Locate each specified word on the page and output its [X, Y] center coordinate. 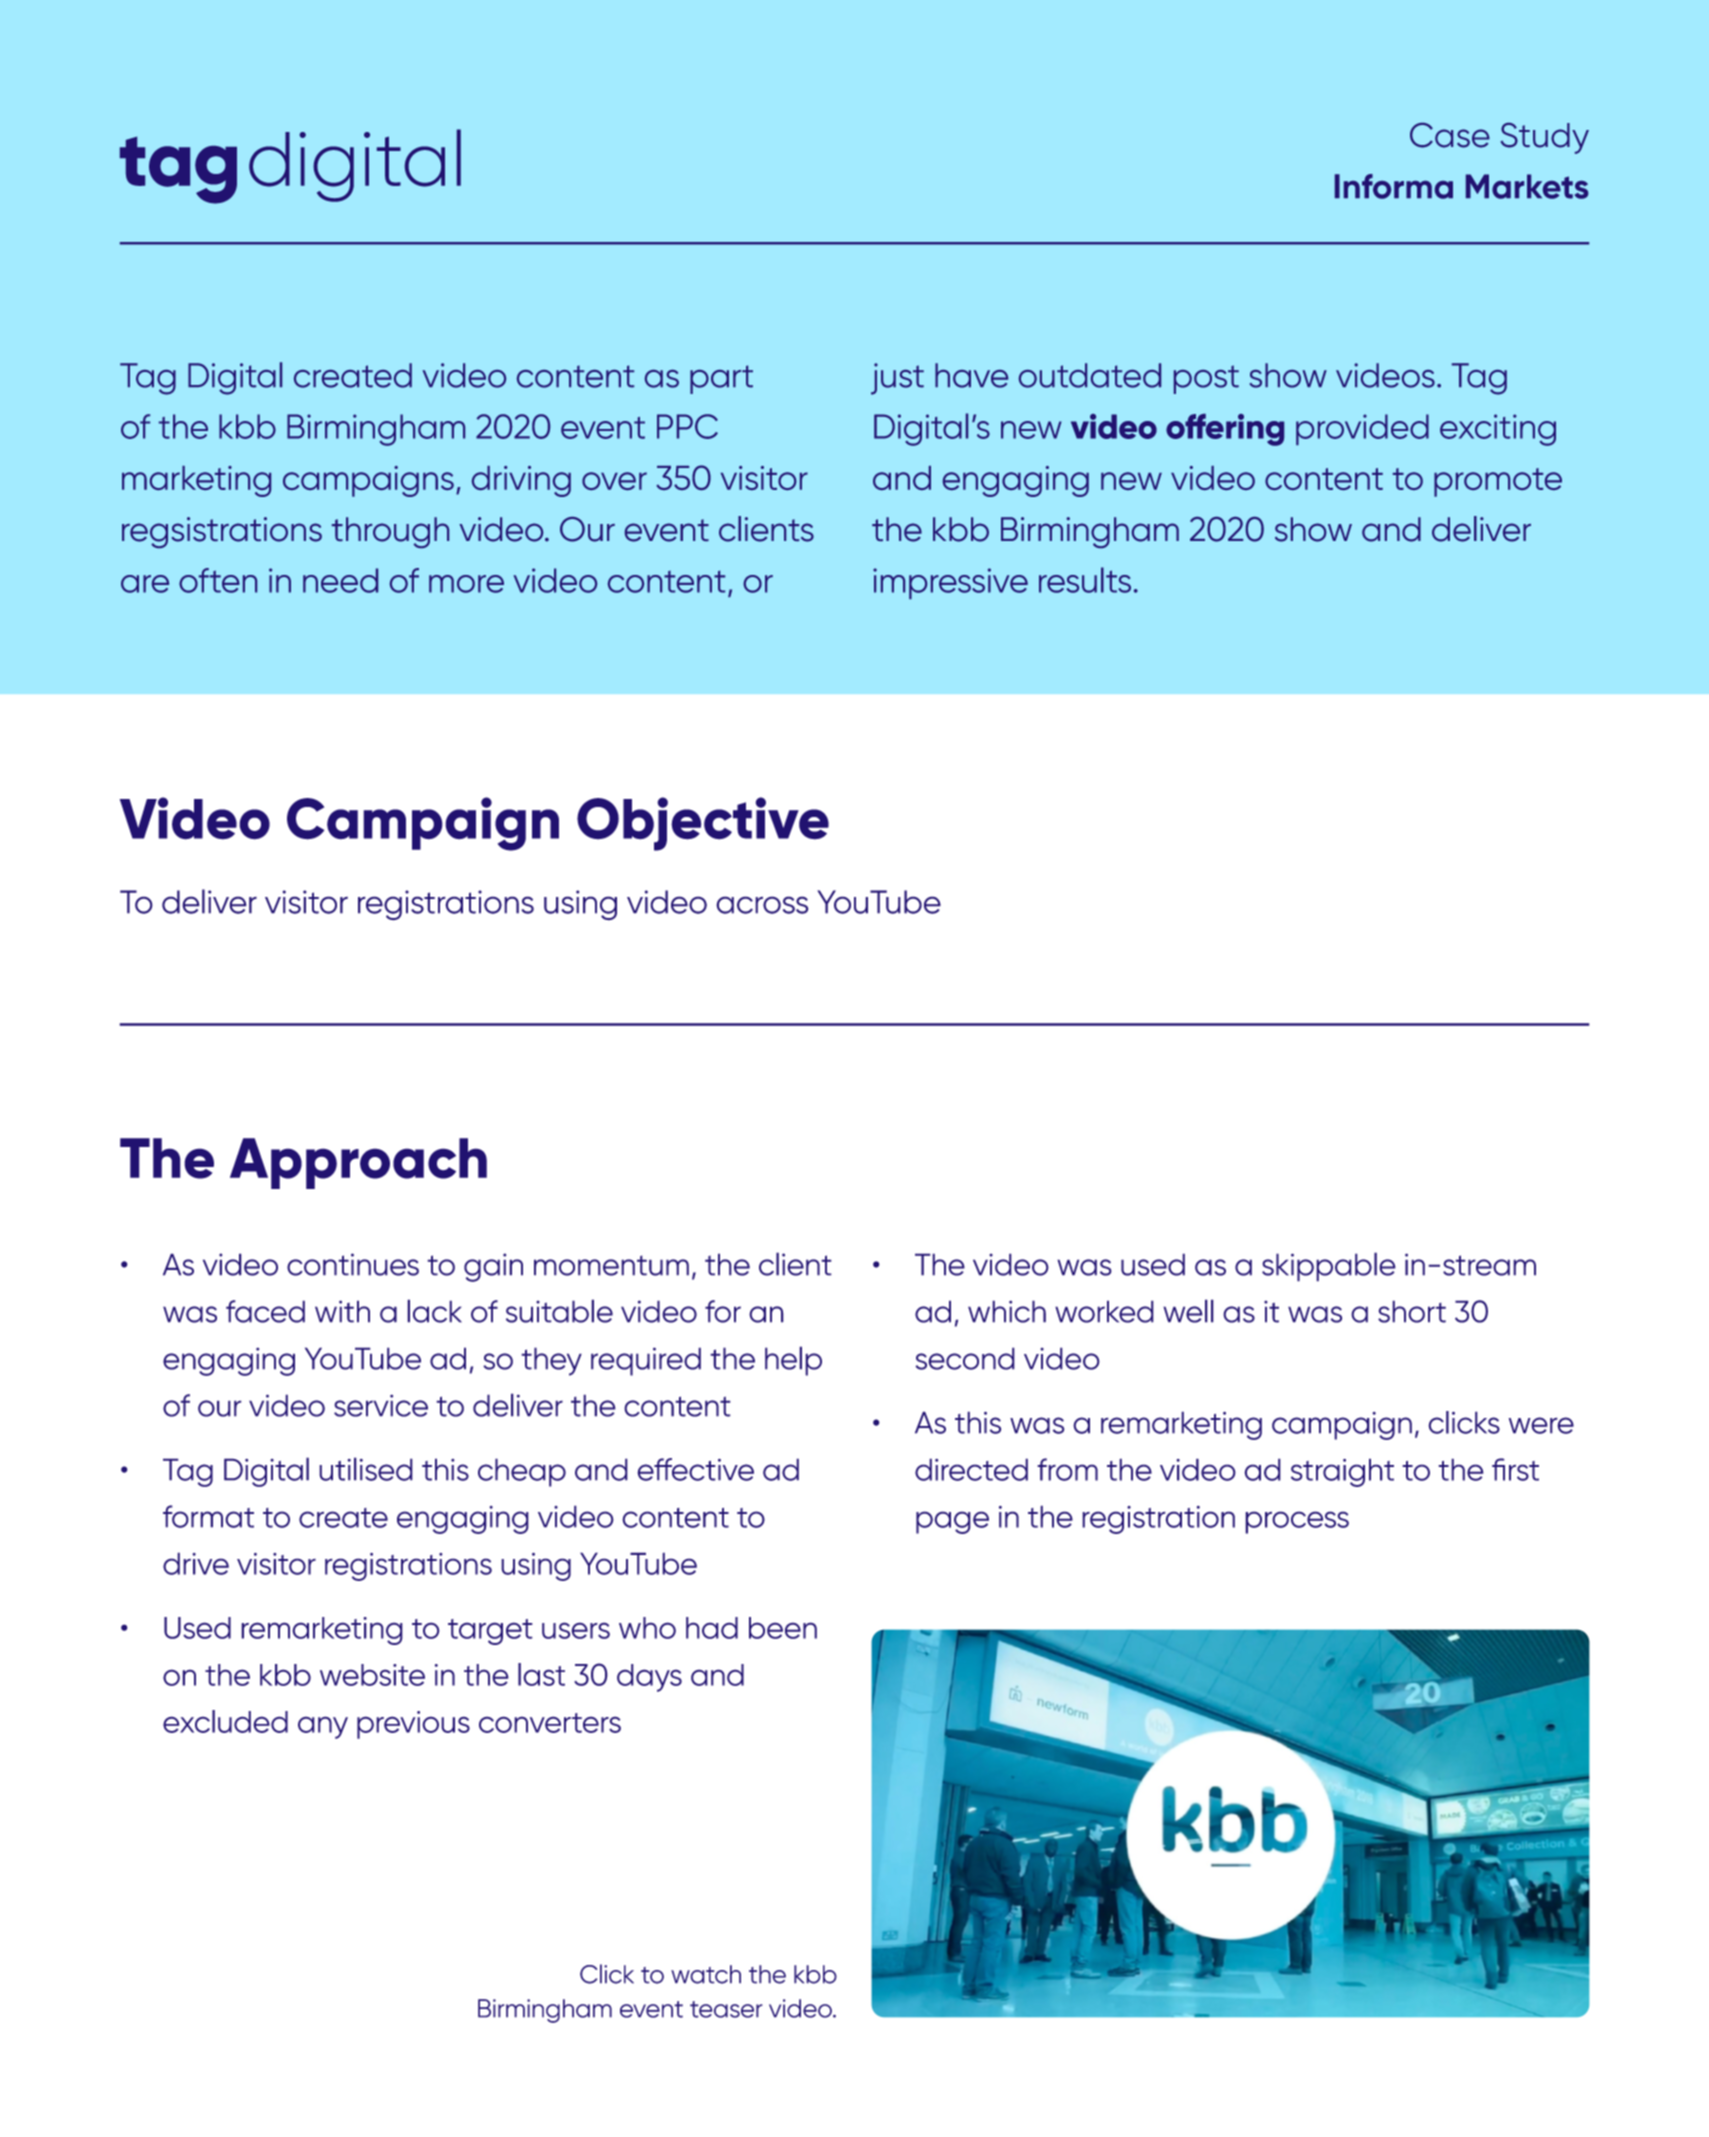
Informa [1394, 186]
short [1412, 1311]
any [323, 1727]
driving [521, 481]
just [897, 379]
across [762, 905]
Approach [358, 1163]
